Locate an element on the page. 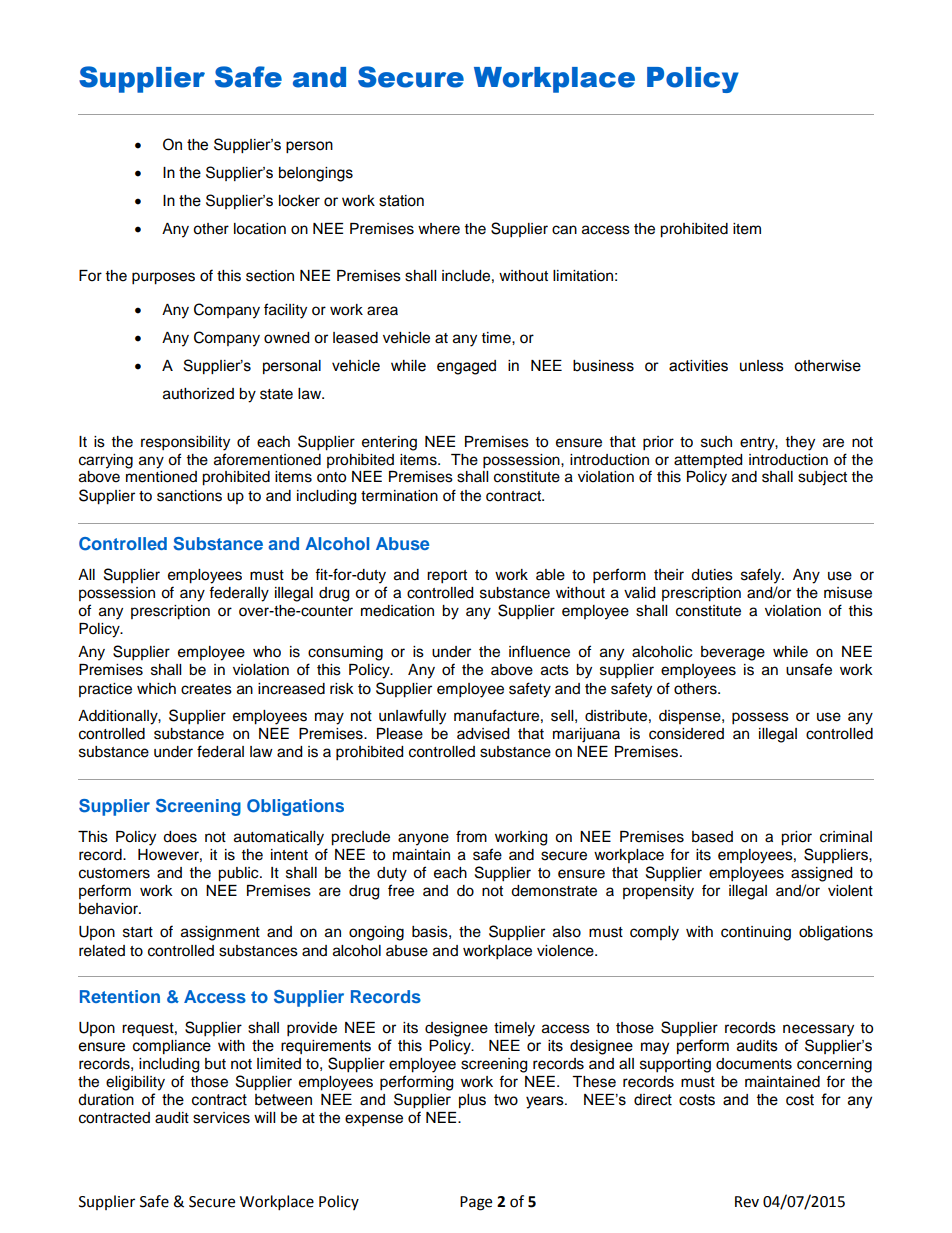 The width and height of the image is (952, 1233). assignment is located at coordinates (220, 933).
